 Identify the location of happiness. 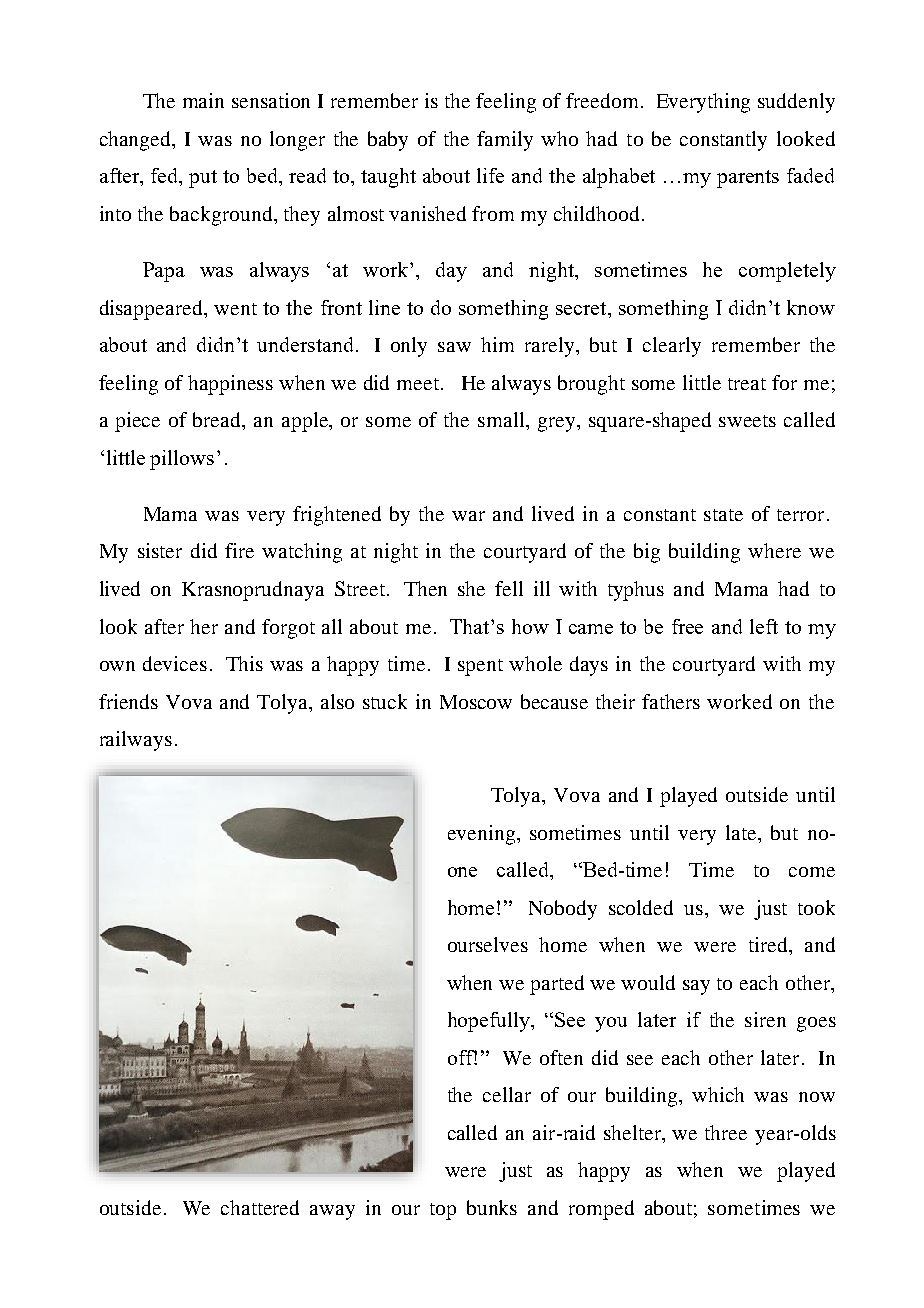
(230, 385).
